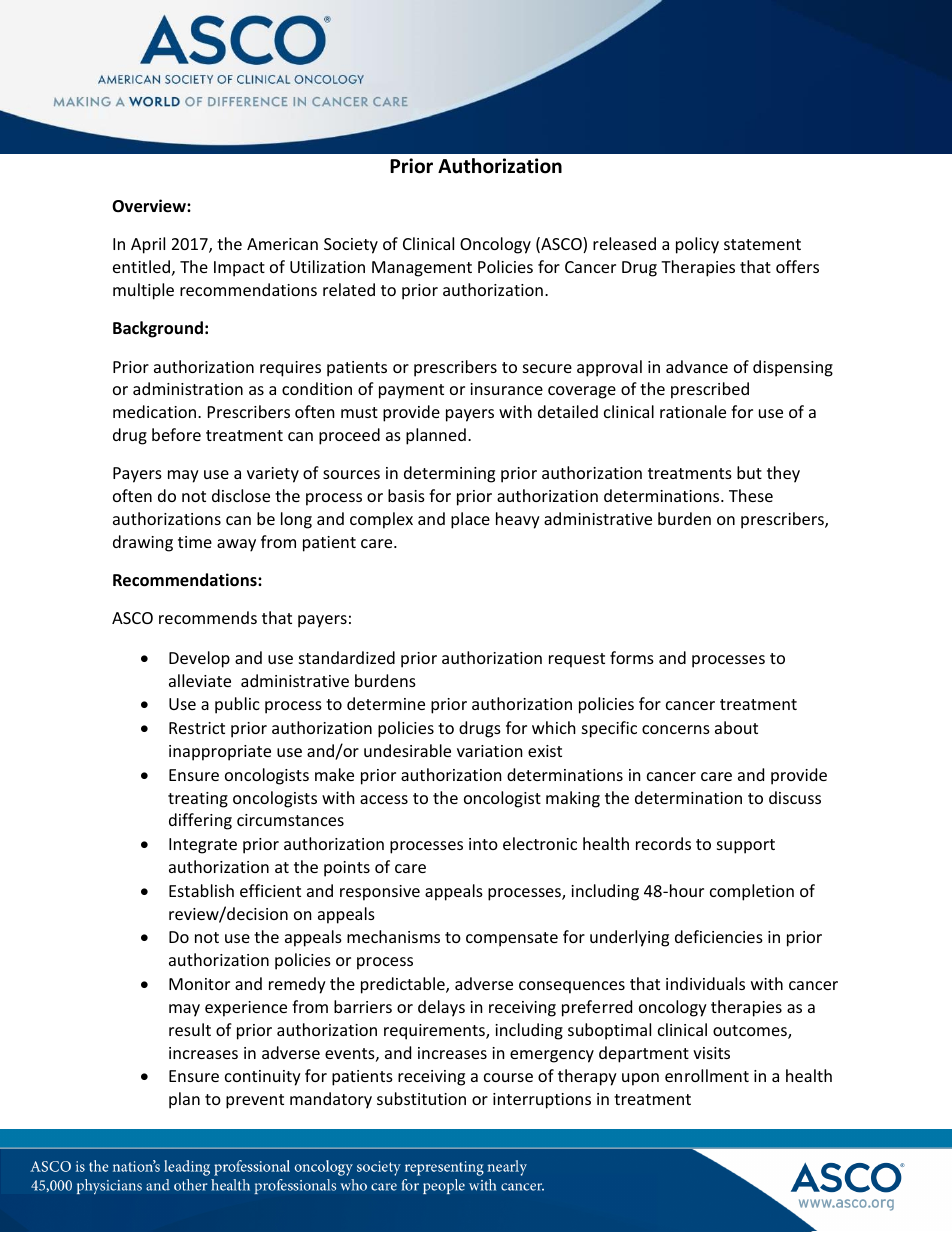 Image resolution: width=952 pixels, height=1233 pixels. Describe the element at coordinates (707, 1075) in the image. I see `enrollment` at that location.
